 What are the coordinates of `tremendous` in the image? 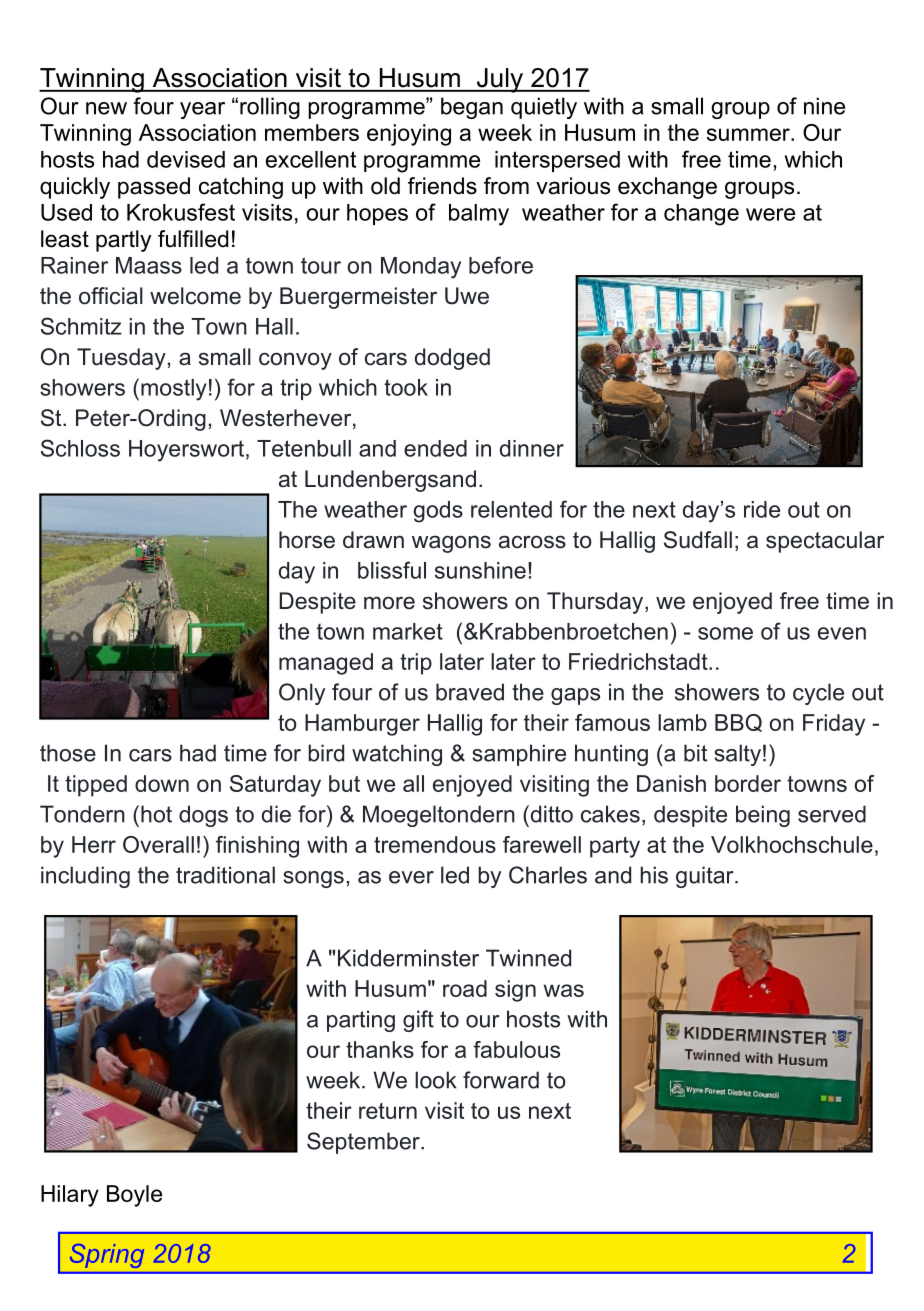 It's located at (435, 844).
